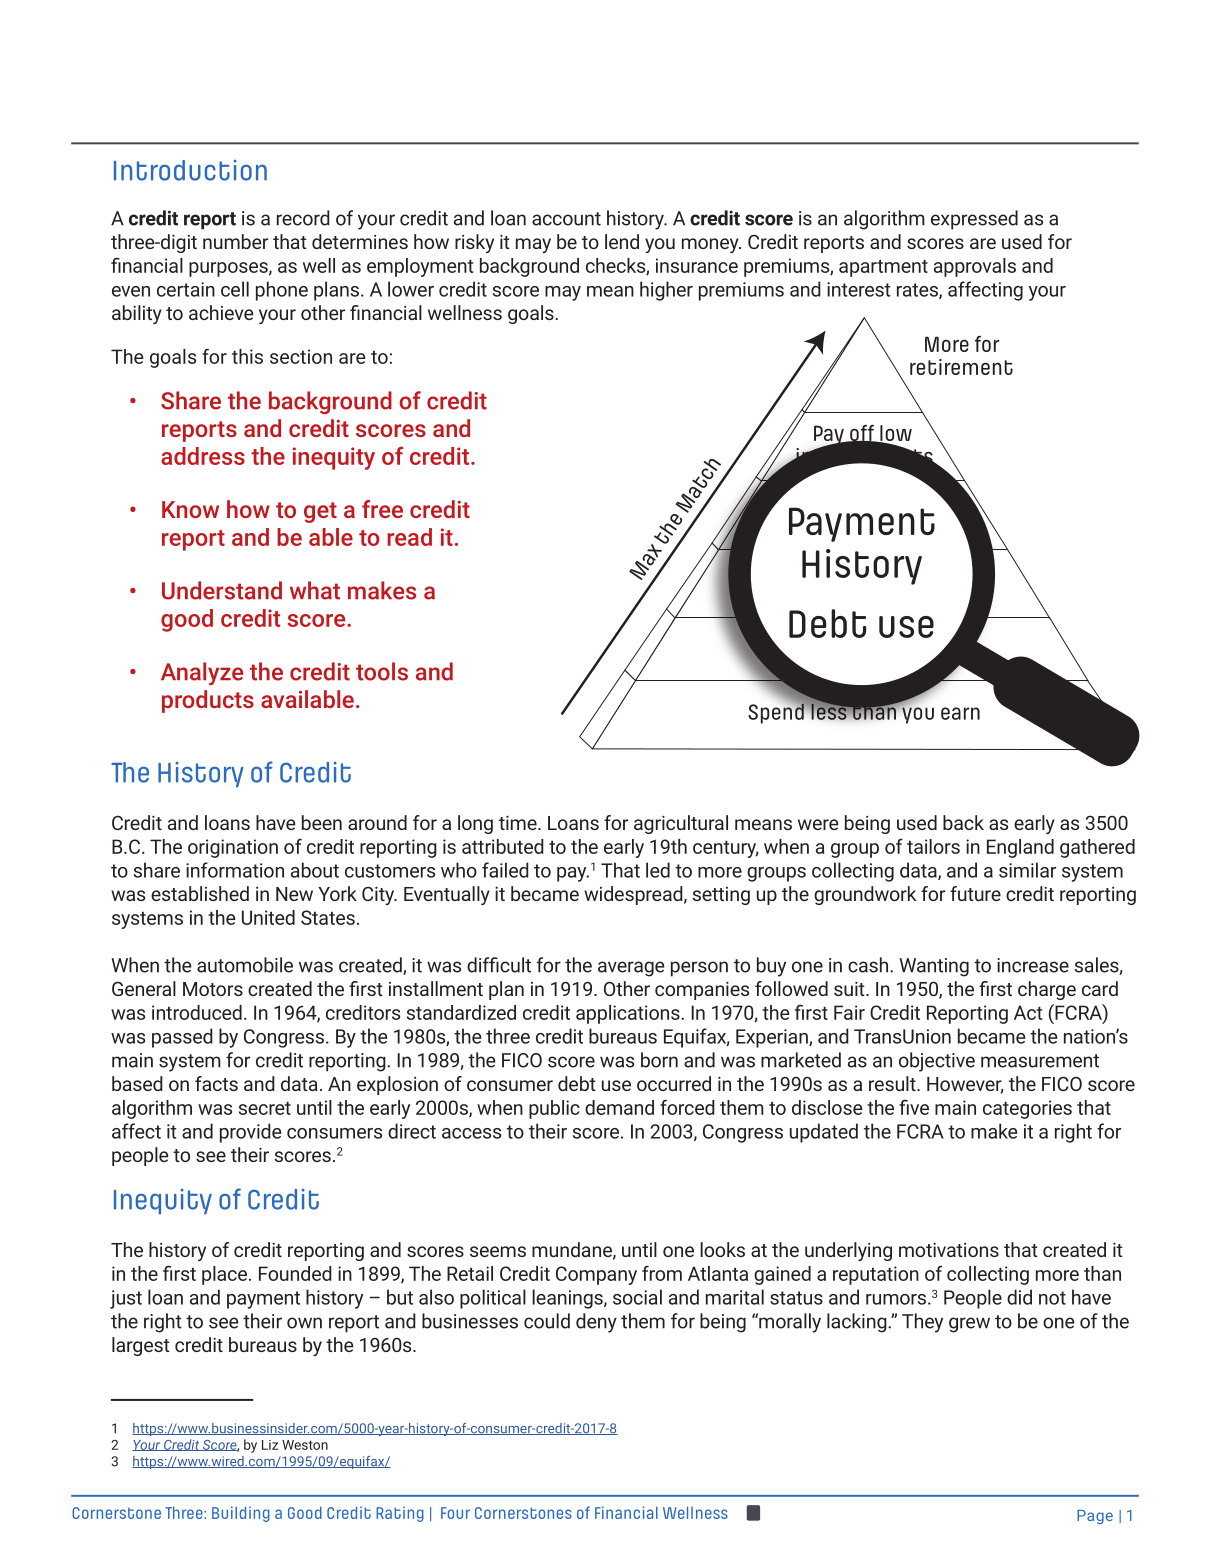 This screenshot has width=1210, height=1566. Describe the element at coordinates (974, 220) in the screenshot. I see `expressed` at that location.
